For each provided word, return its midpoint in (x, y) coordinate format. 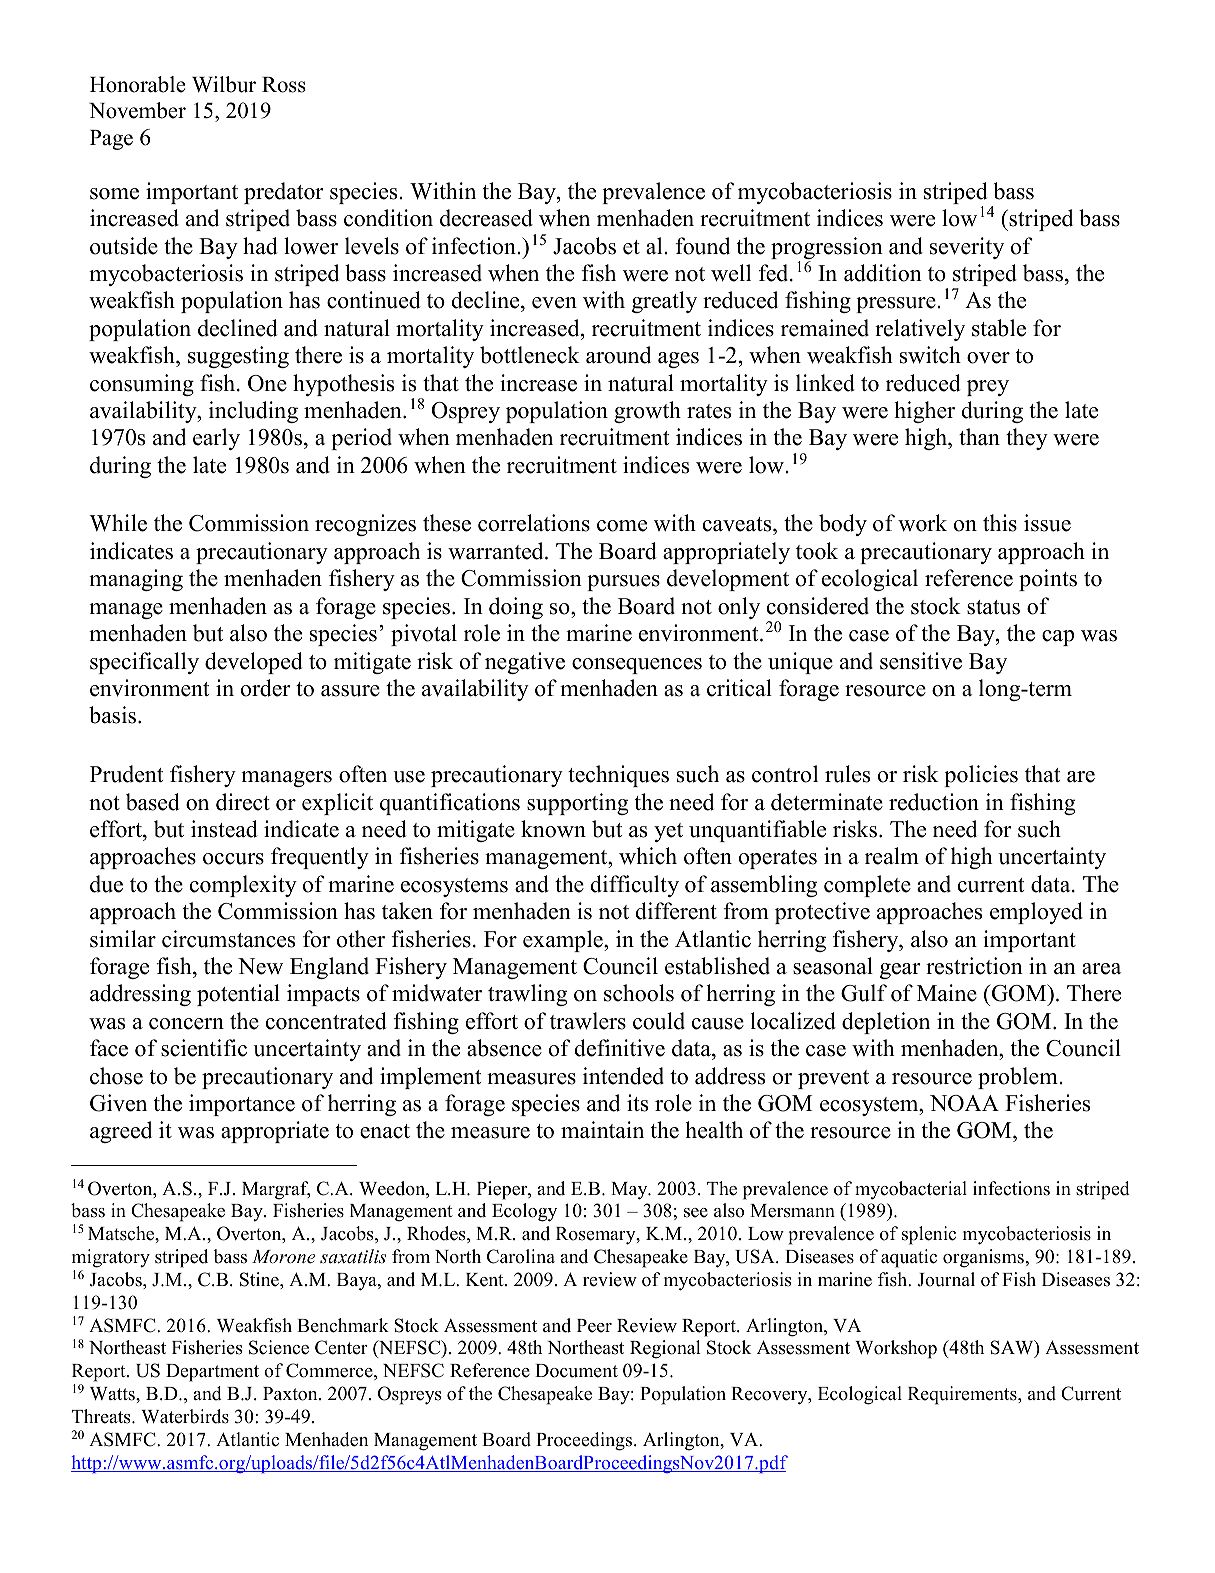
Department (212, 1373)
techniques (618, 776)
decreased (486, 218)
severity (967, 248)
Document (576, 1371)
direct (243, 802)
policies (981, 776)
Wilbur (224, 84)
